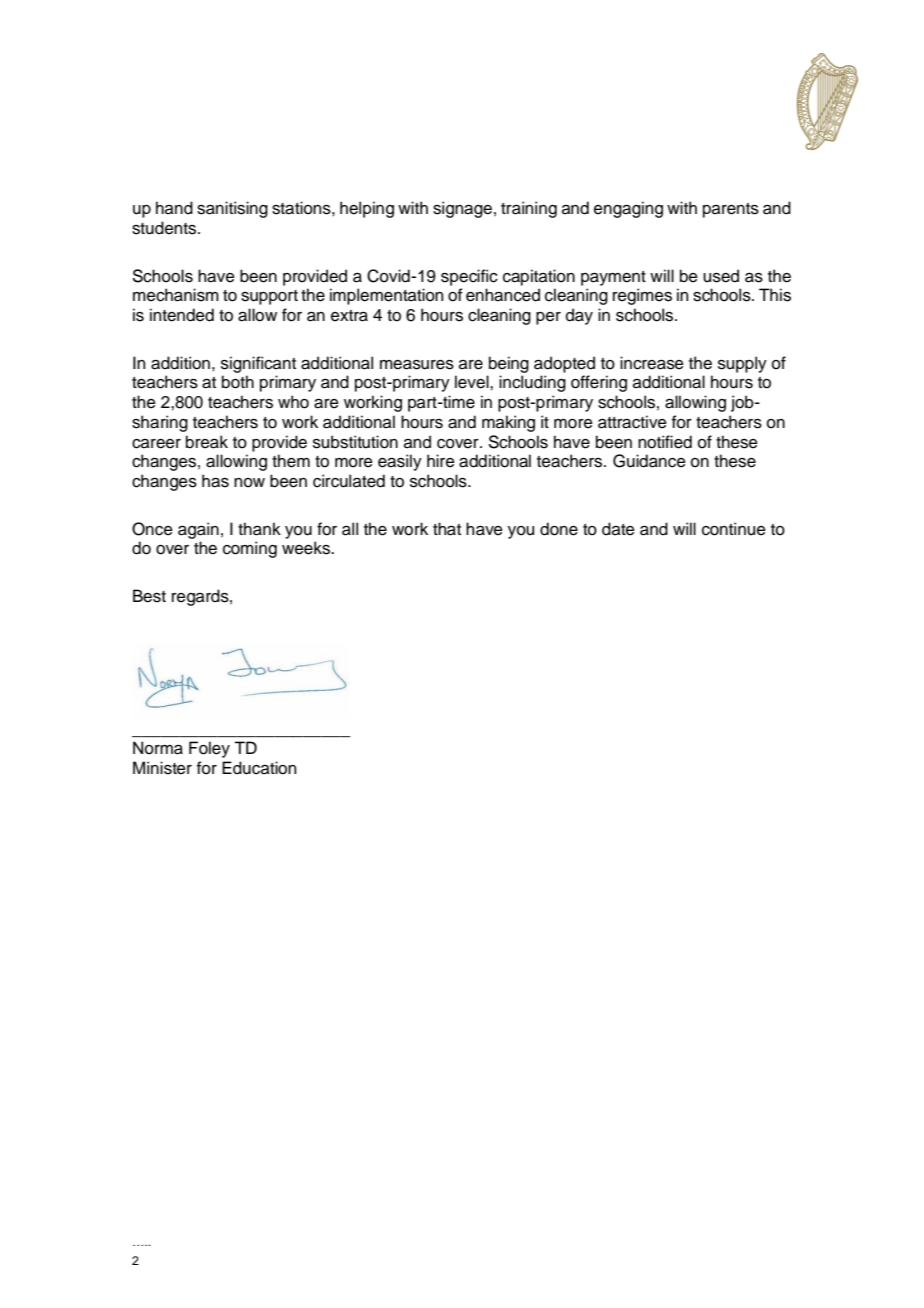  What do you see at coordinates (731, 210) in the screenshot?
I see `parents` at bounding box center [731, 210].
